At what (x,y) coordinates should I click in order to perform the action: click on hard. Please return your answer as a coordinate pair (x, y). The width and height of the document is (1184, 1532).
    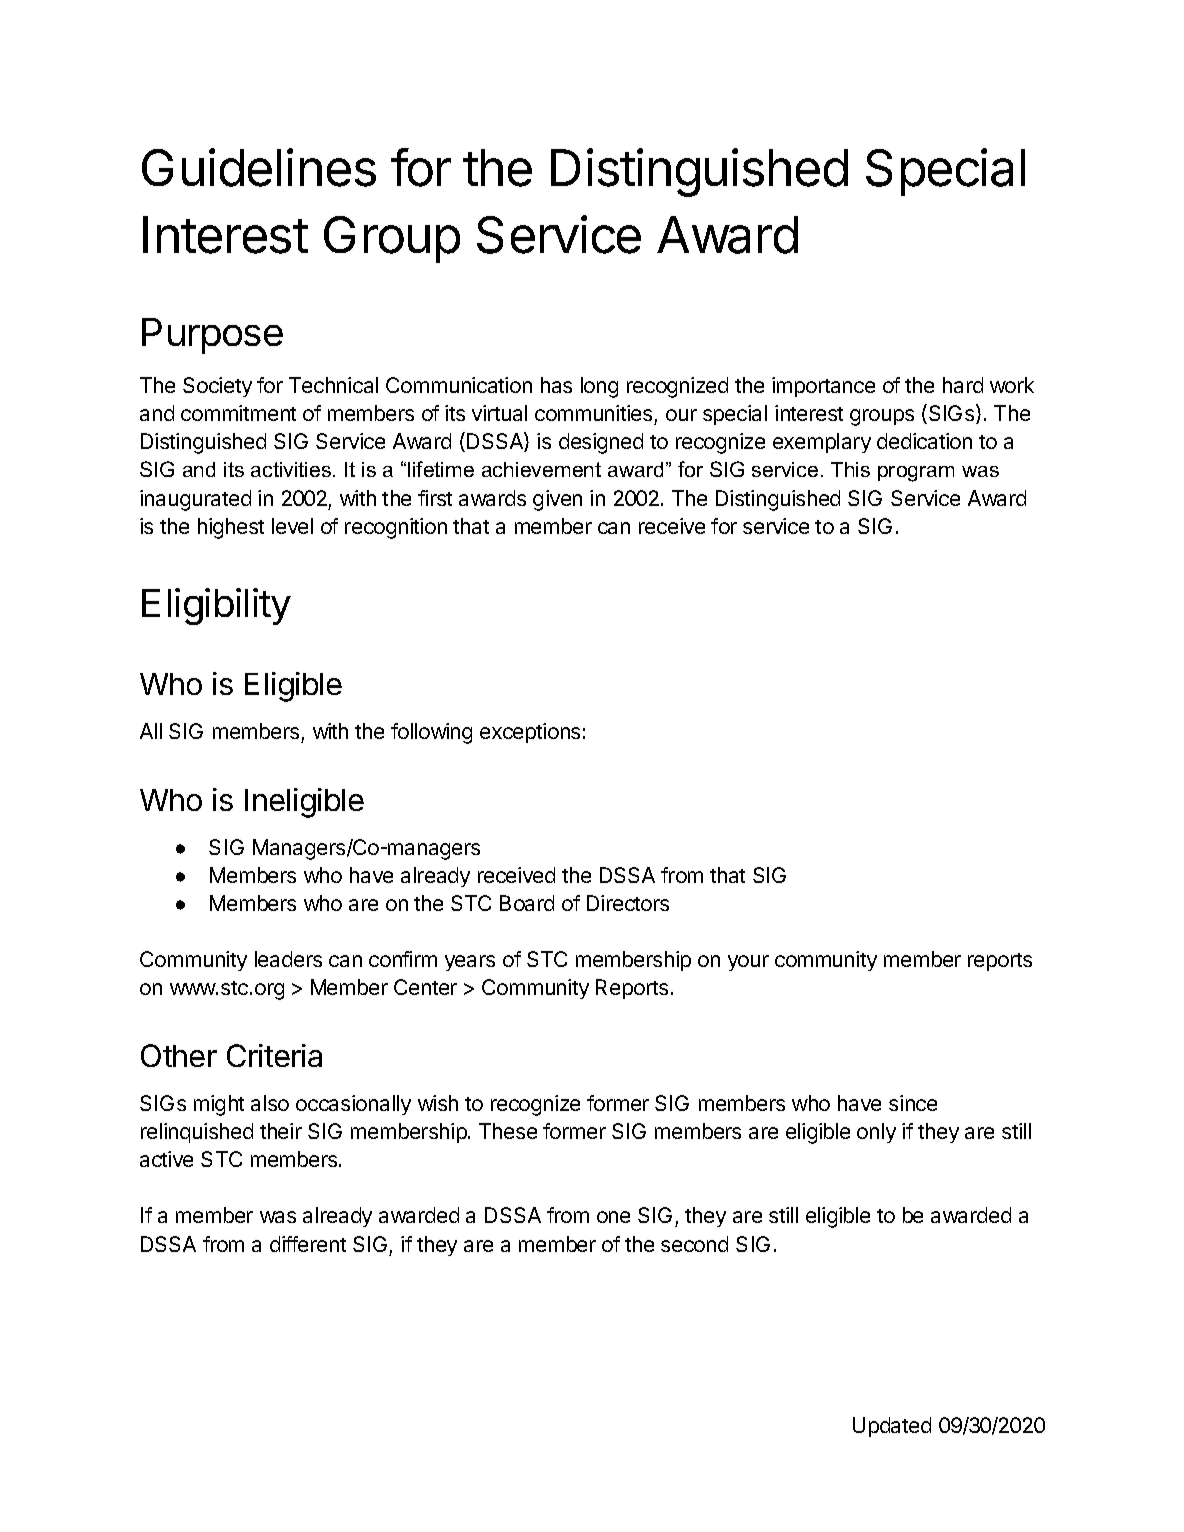
    Looking at the image, I should click on (963, 385).
